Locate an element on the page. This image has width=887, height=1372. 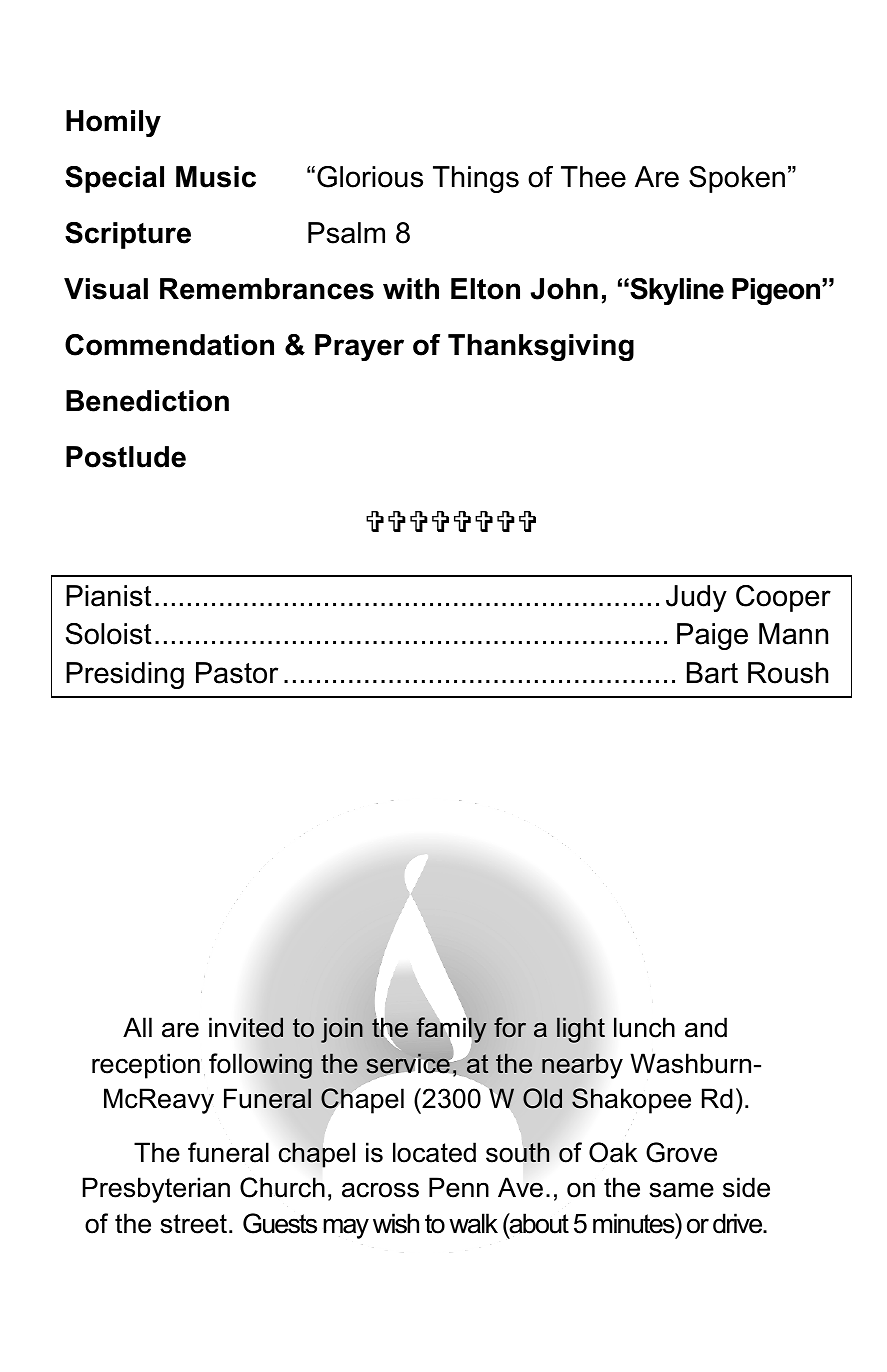
Bart is located at coordinates (712, 673).
